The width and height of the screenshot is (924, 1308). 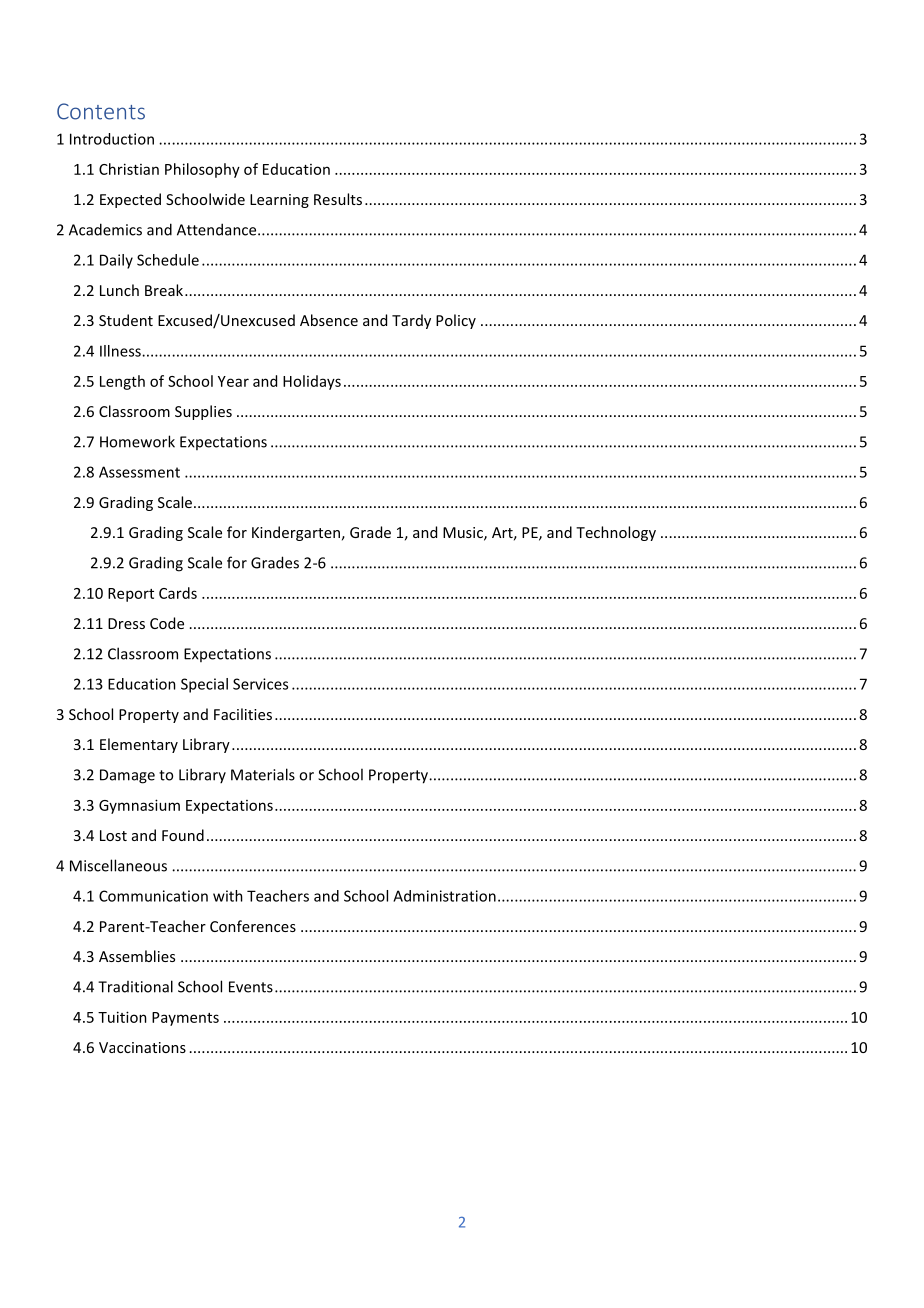 What do you see at coordinates (129, 169) in the screenshot?
I see `Christian` at bounding box center [129, 169].
